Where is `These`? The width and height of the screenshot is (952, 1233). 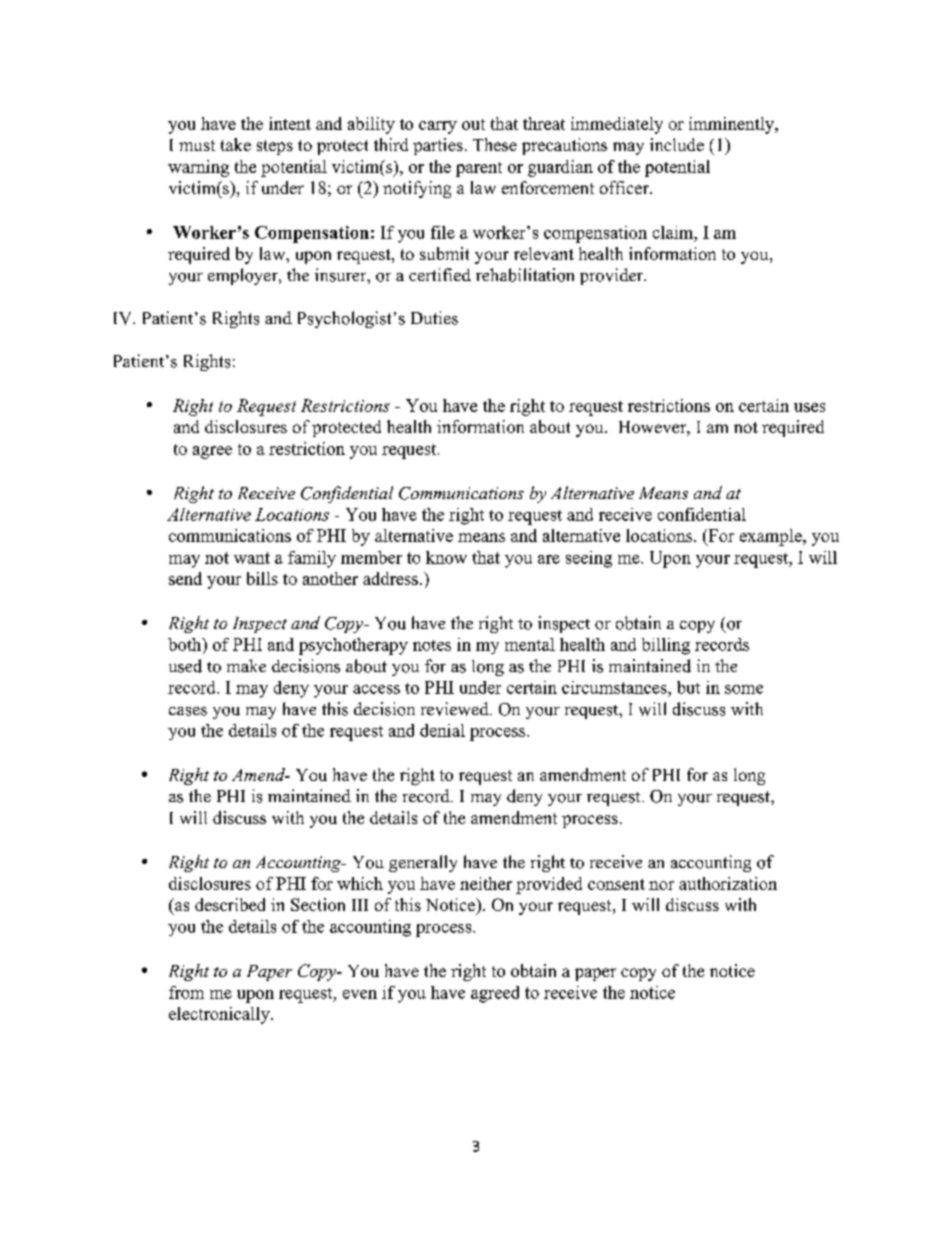
These is located at coordinates (495, 144).
